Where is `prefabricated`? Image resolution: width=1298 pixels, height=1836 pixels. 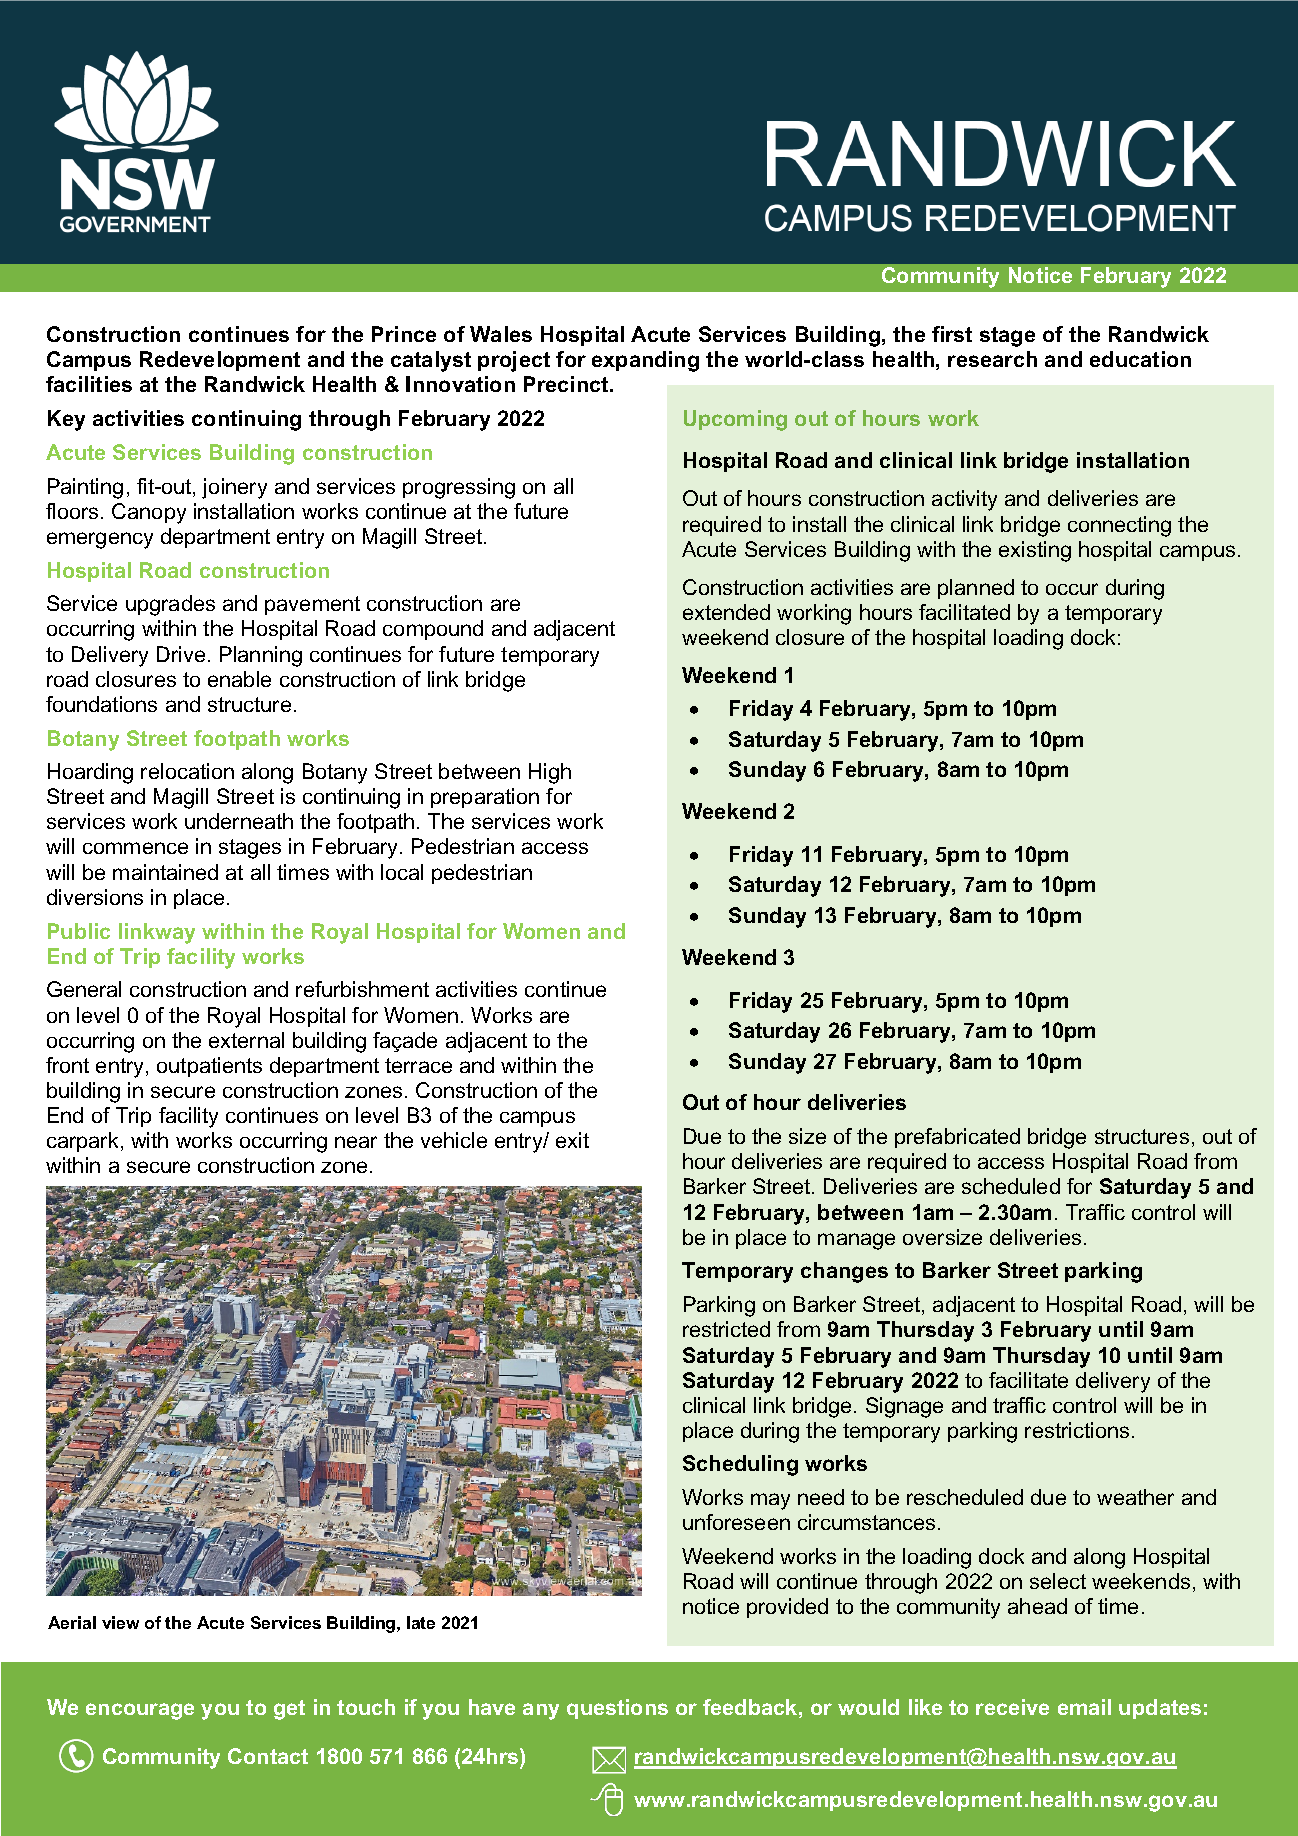 prefabricated is located at coordinates (957, 1138).
